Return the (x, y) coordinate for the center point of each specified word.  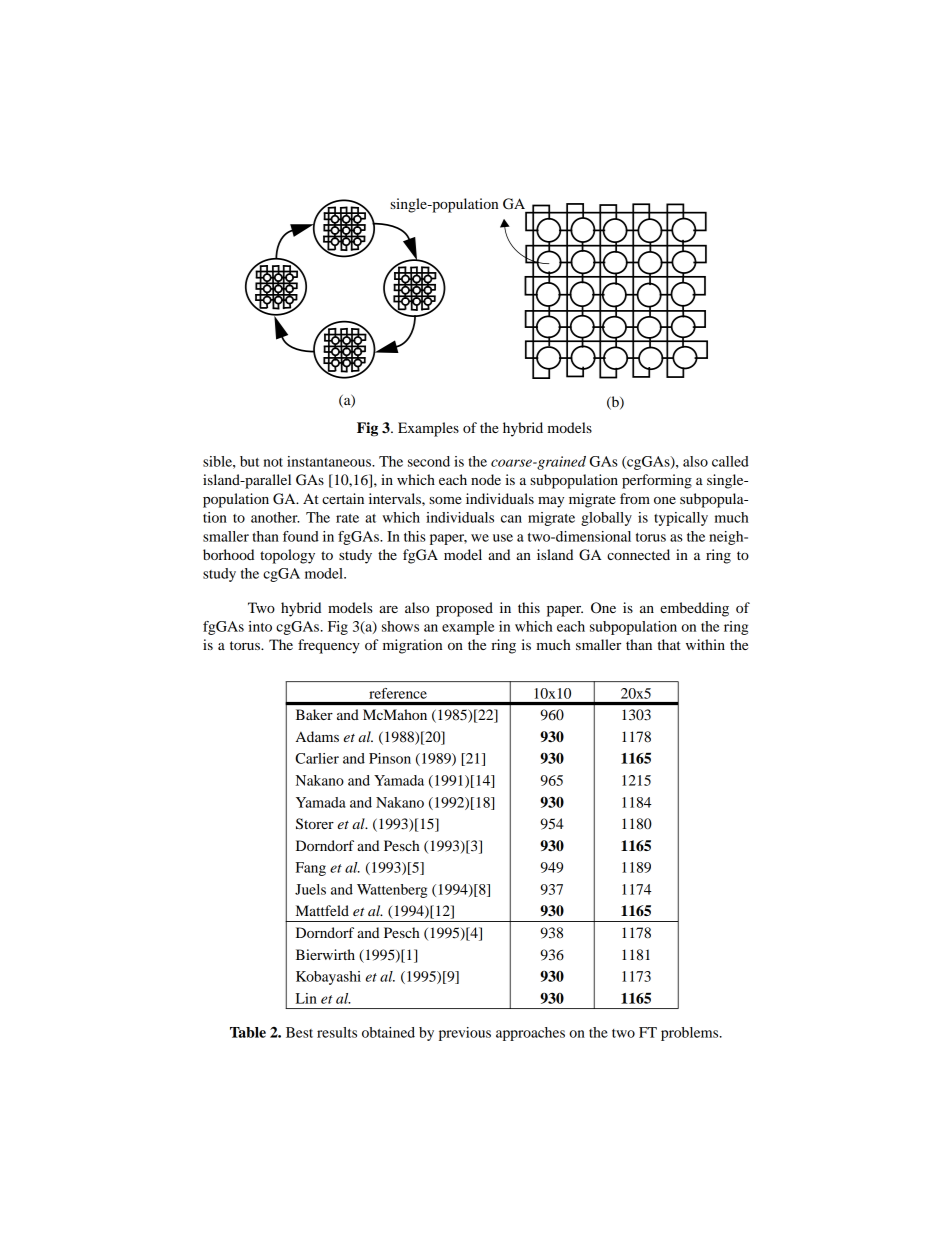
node (486, 479)
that (669, 644)
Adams (317, 736)
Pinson (390, 758)
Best (299, 1032)
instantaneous (330, 461)
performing (657, 481)
